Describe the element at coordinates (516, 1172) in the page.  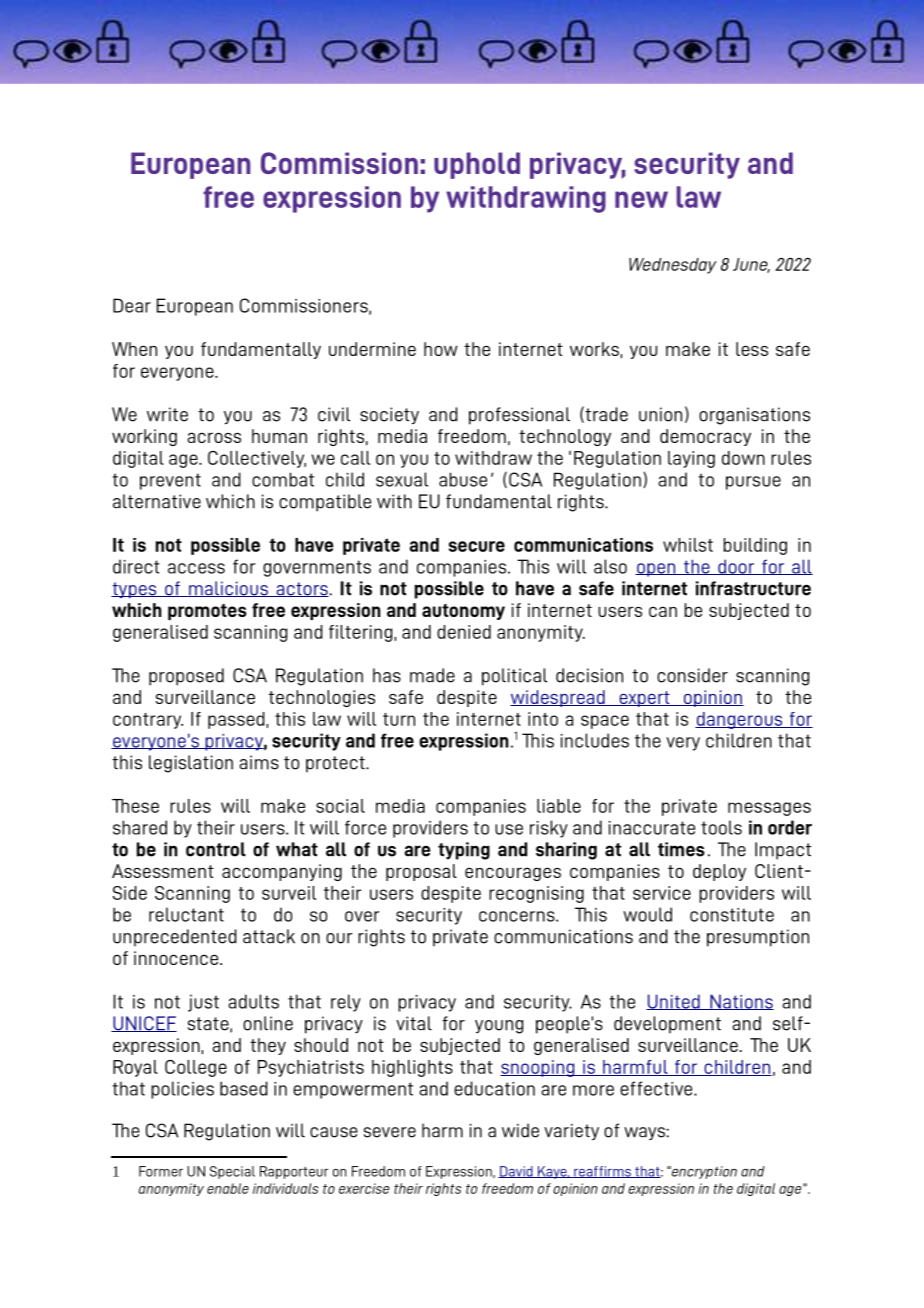
I see `David` at that location.
